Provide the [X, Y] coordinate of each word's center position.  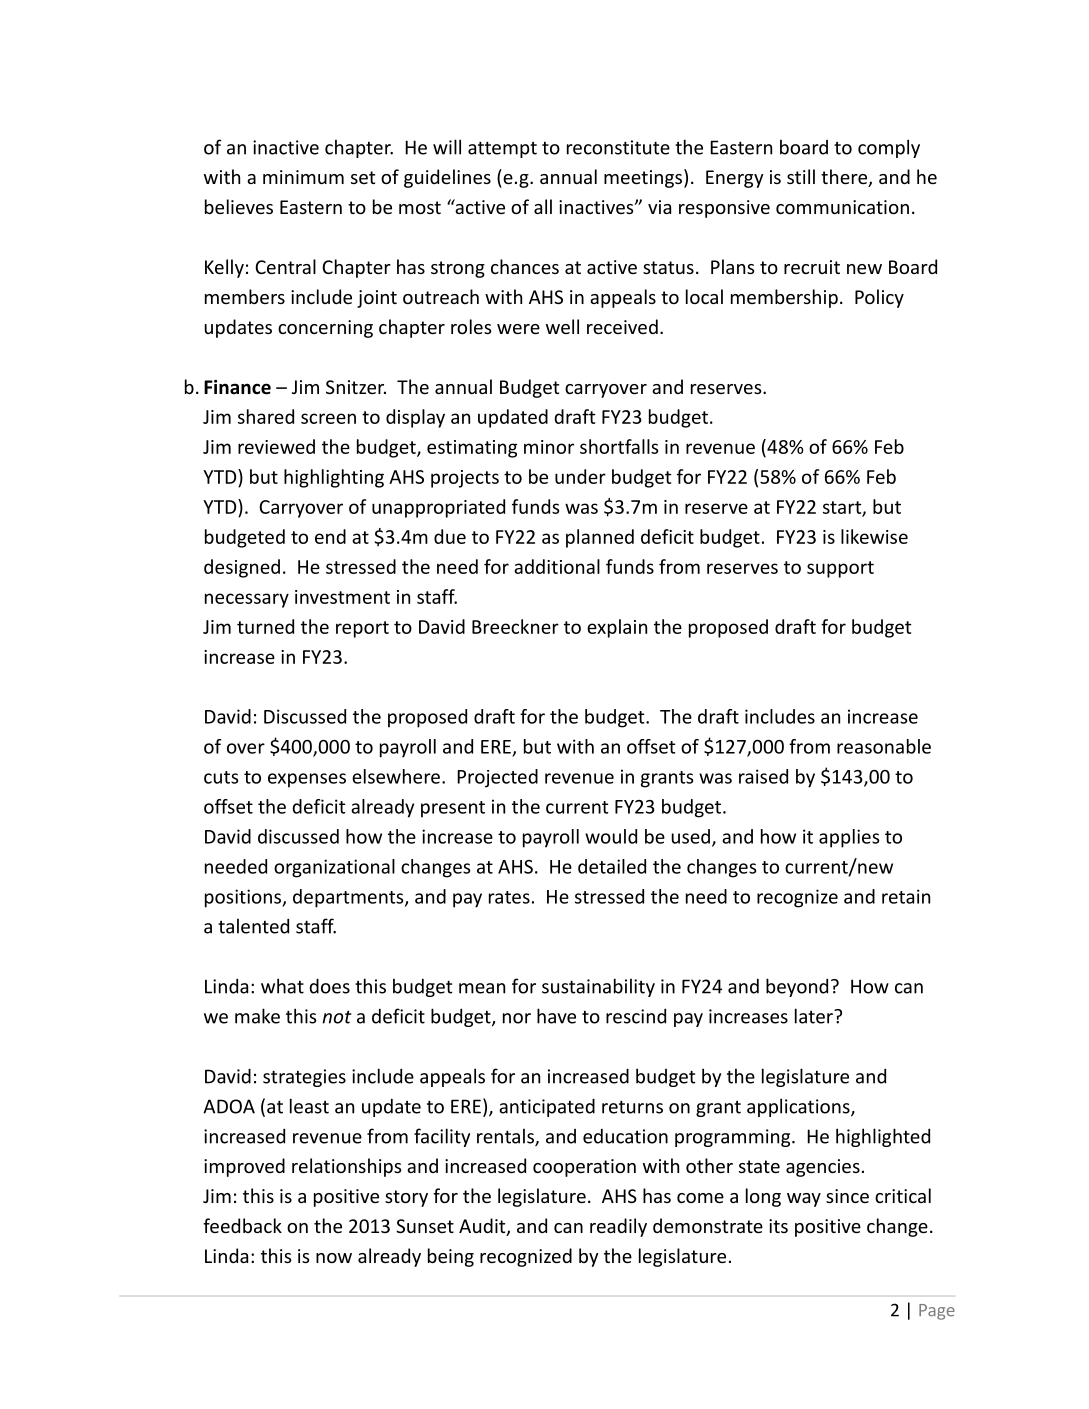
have [556, 1016]
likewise [874, 536]
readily [618, 1227]
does [329, 986]
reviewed [276, 446]
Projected [497, 778]
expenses [307, 780]
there [845, 178]
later [815, 1016]
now [334, 1258]
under [580, 476]
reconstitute [618, 147]
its [778, 1226]
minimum [303, 177]
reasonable [884, 746]
